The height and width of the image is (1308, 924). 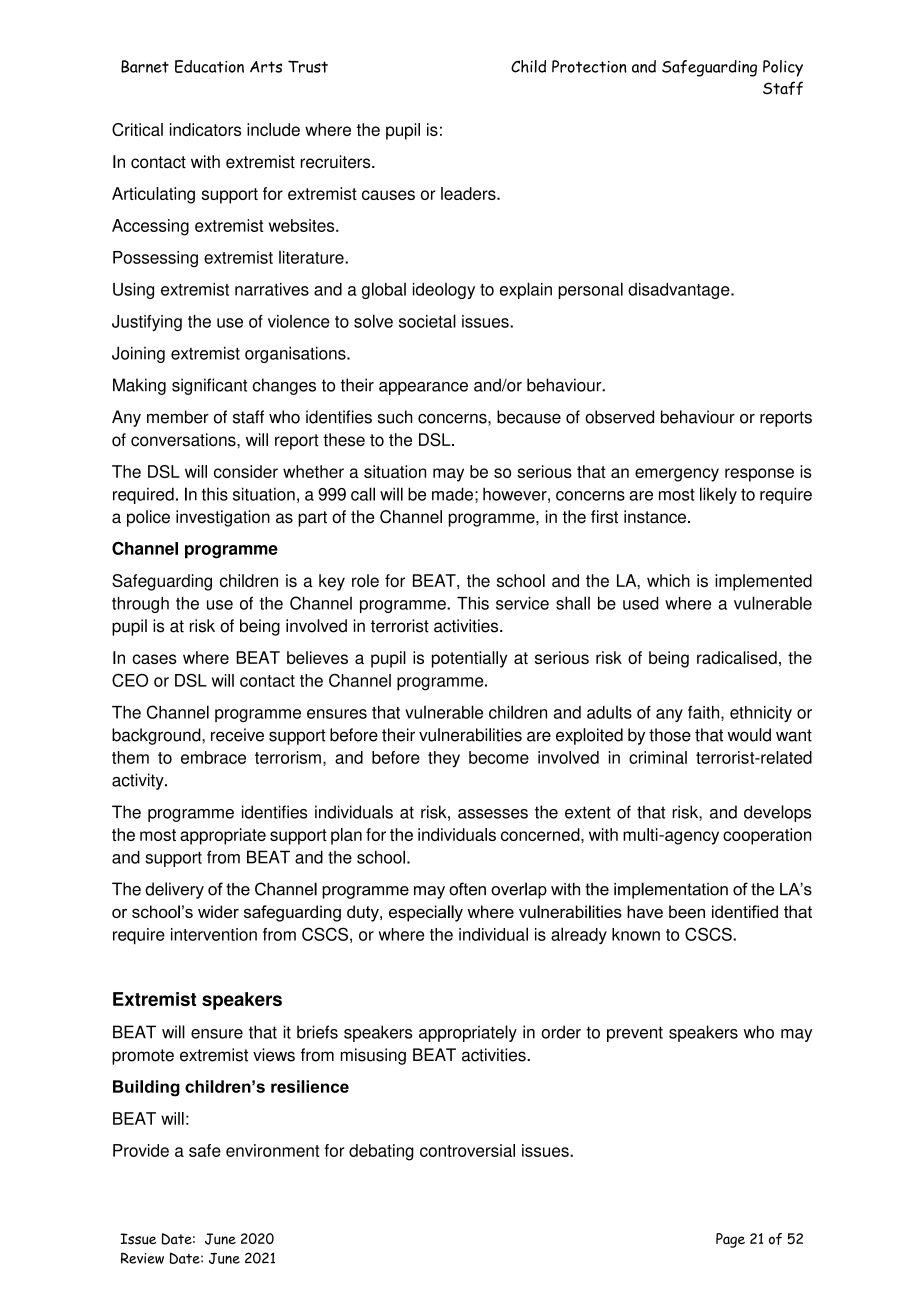 I want to click on radicalised, so click(x=737, y=657).
